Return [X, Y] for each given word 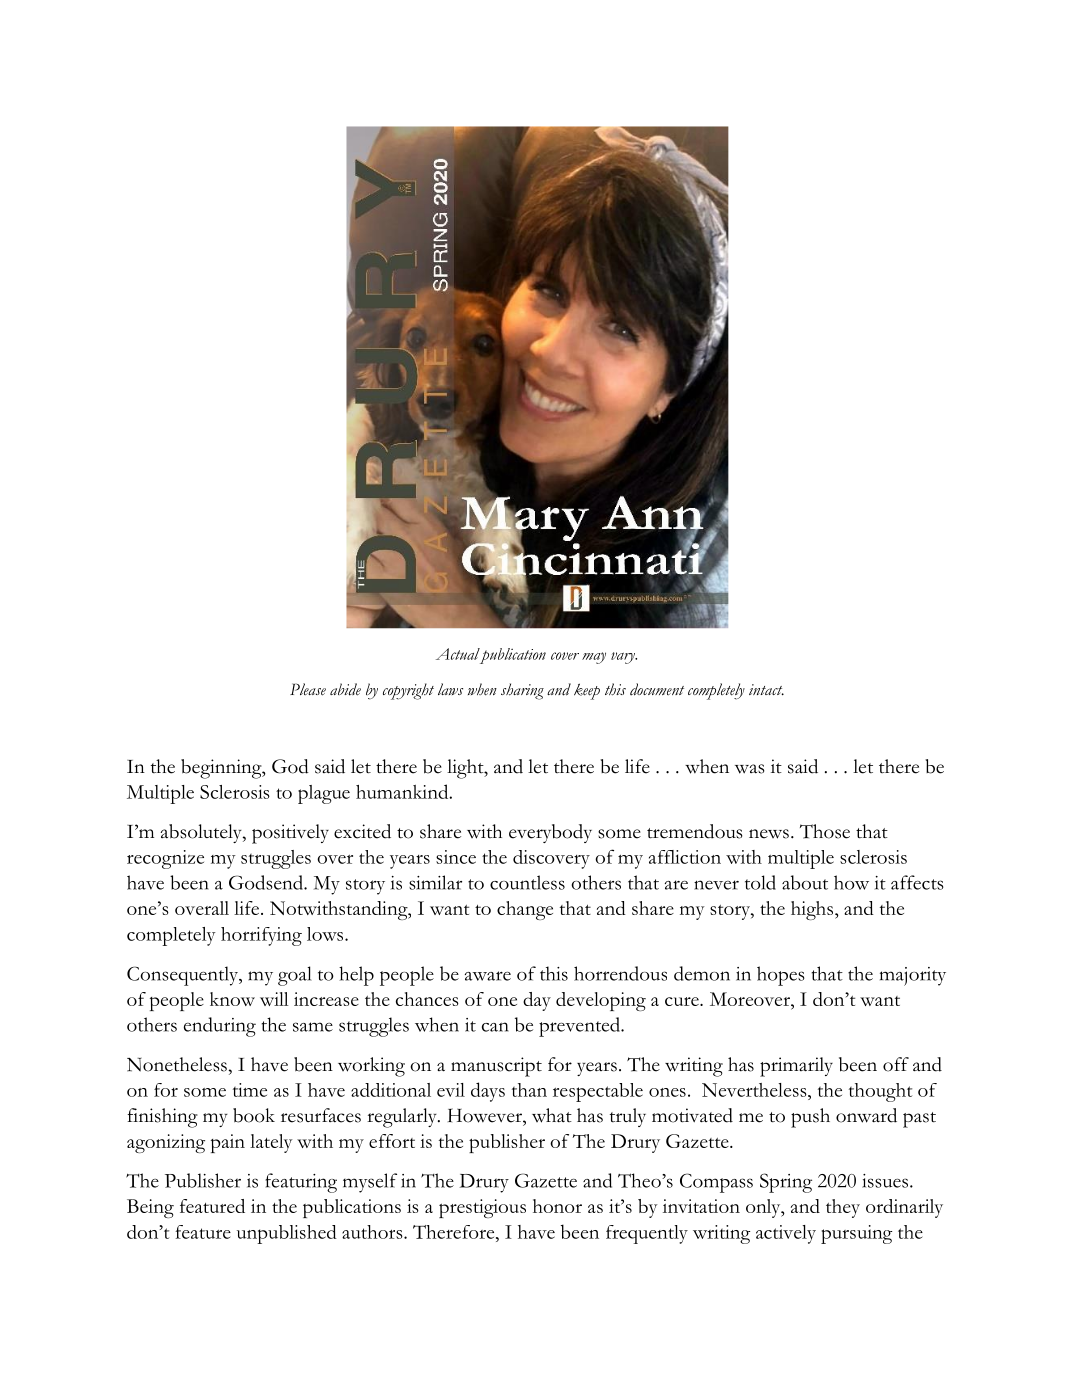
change [525, 910]
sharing [522, 691]
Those [825, 831]
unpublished [287, 1234]
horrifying [261, 936]
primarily [796, 1067]
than [529, 1090]
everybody [550, 833]
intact [766, 689]
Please [308, 689]
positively [290, 834]
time [250, 1090]
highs [813, 910]
